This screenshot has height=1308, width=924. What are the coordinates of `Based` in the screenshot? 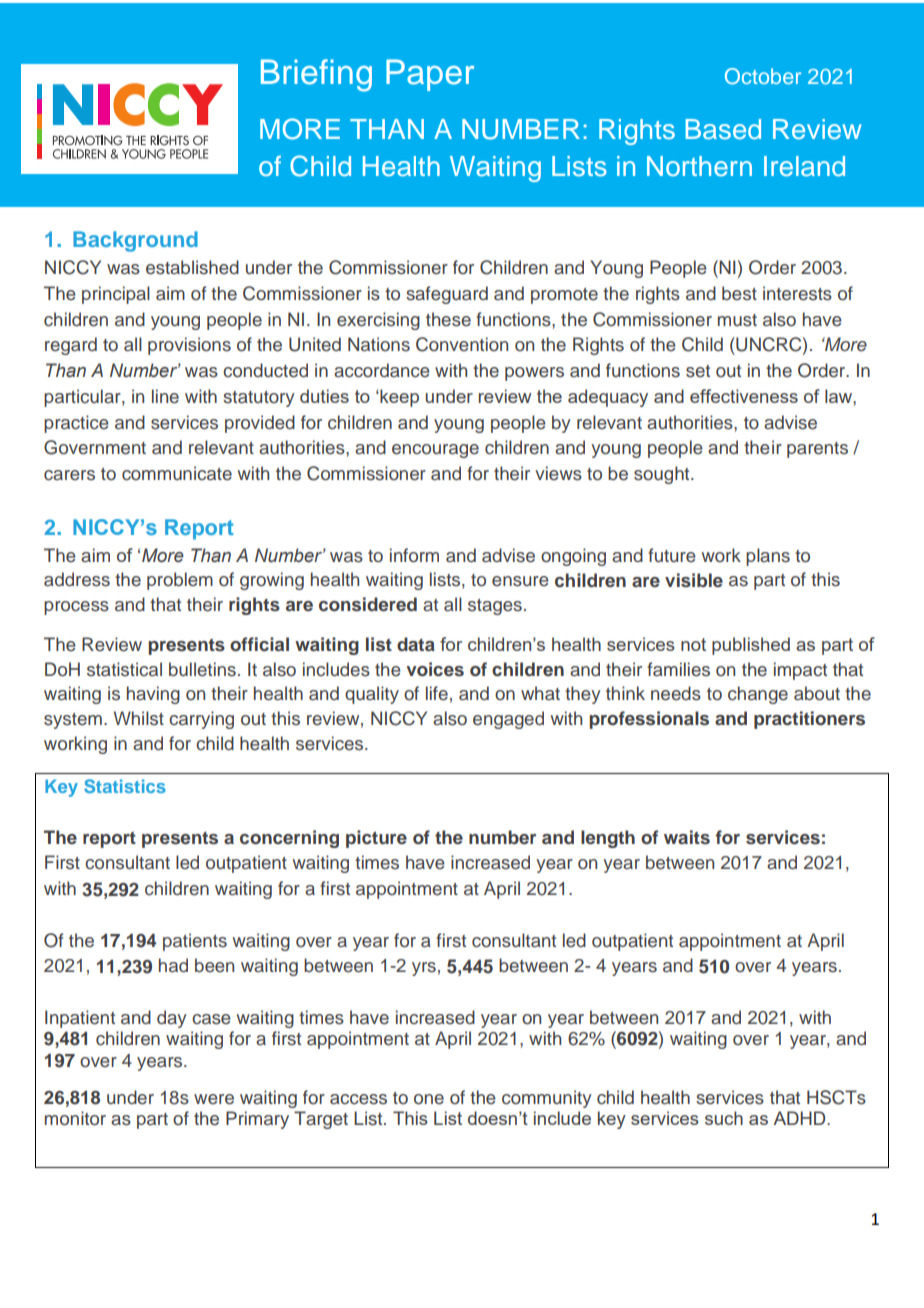 It's located at (723, 129).
